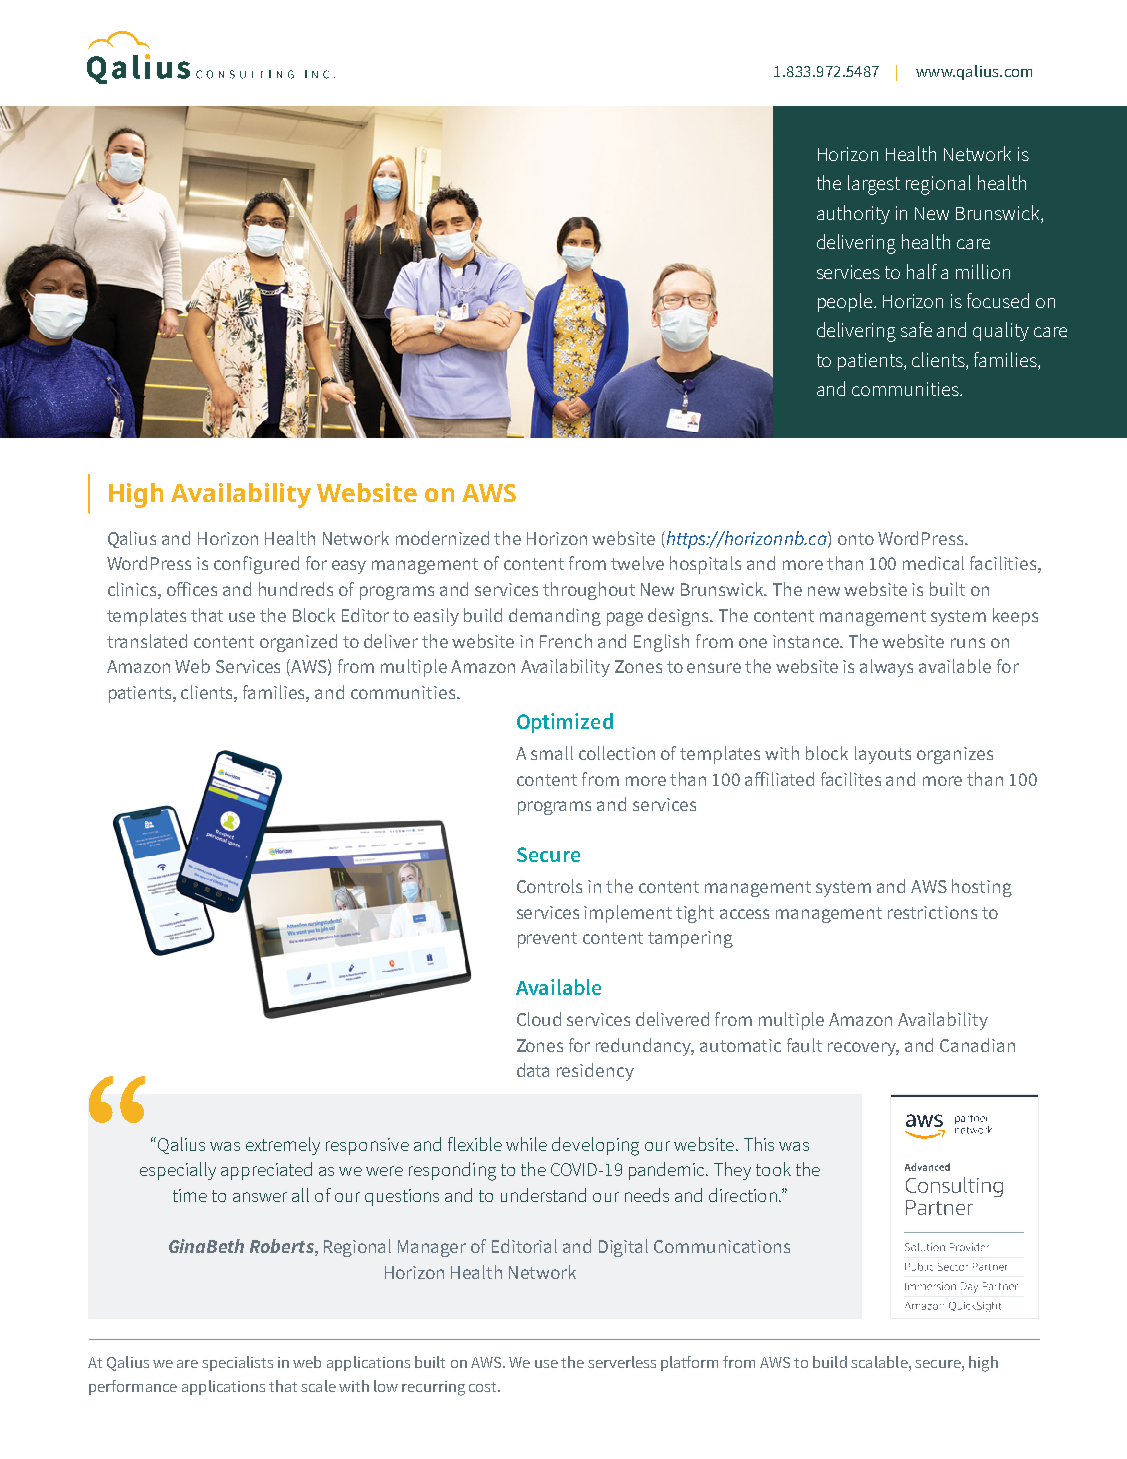  What do you see at coordinates (237, 1363) in the document?
I see `specialists` at bounding box center [237, 1363].
